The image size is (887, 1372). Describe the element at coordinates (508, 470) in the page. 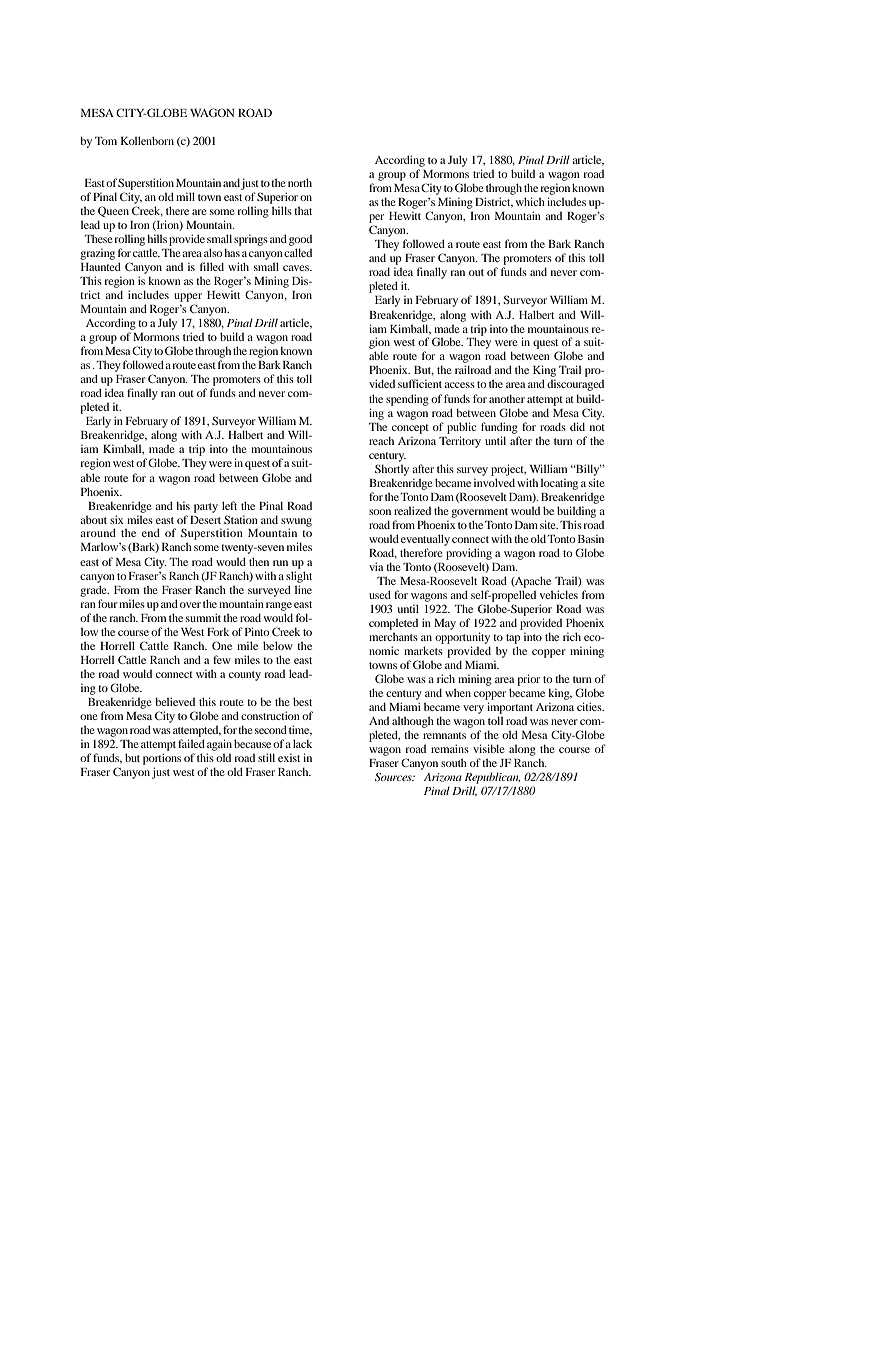

I see `project` at that location.
